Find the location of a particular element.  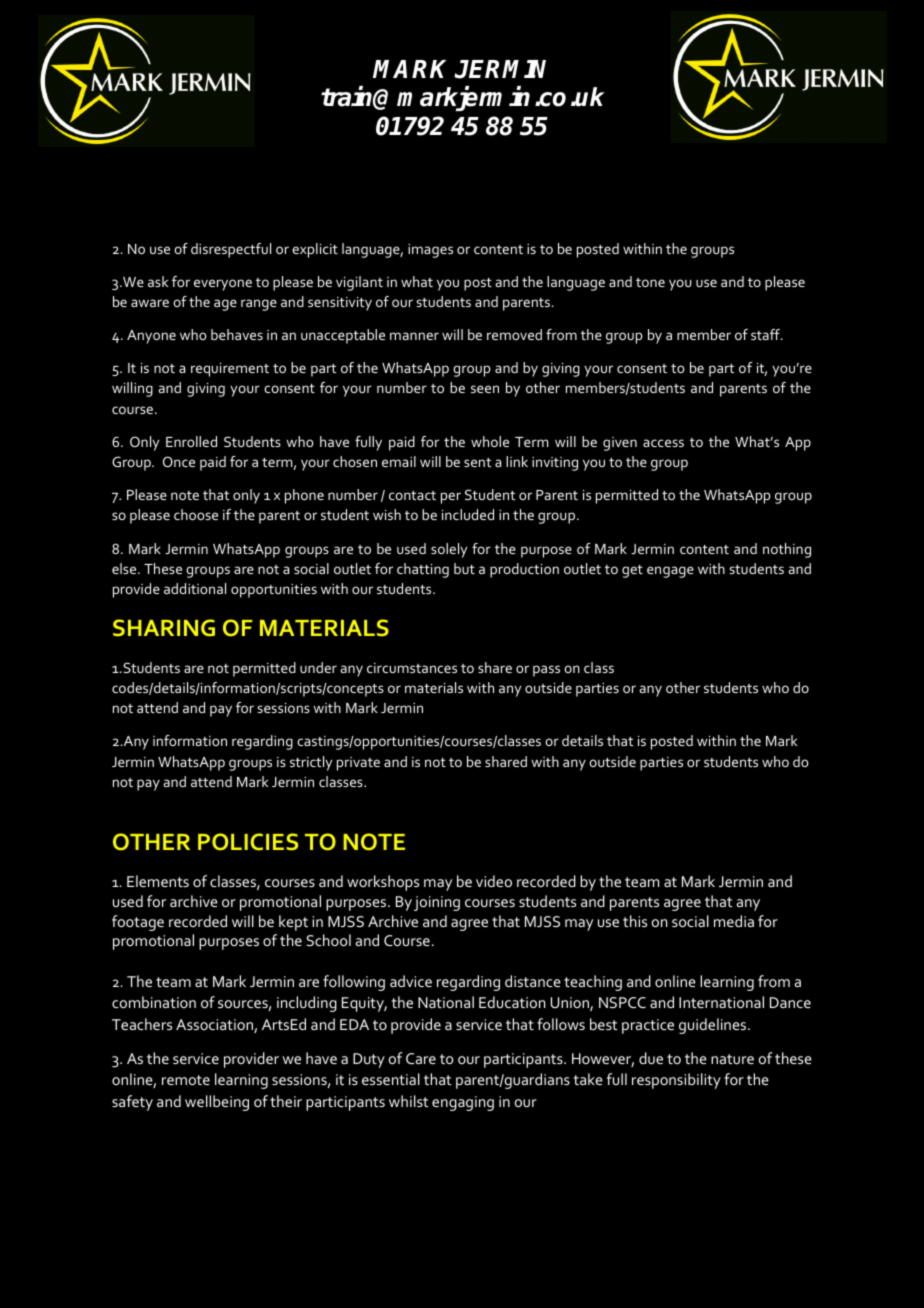

video is located at coordinates (494, 881).
